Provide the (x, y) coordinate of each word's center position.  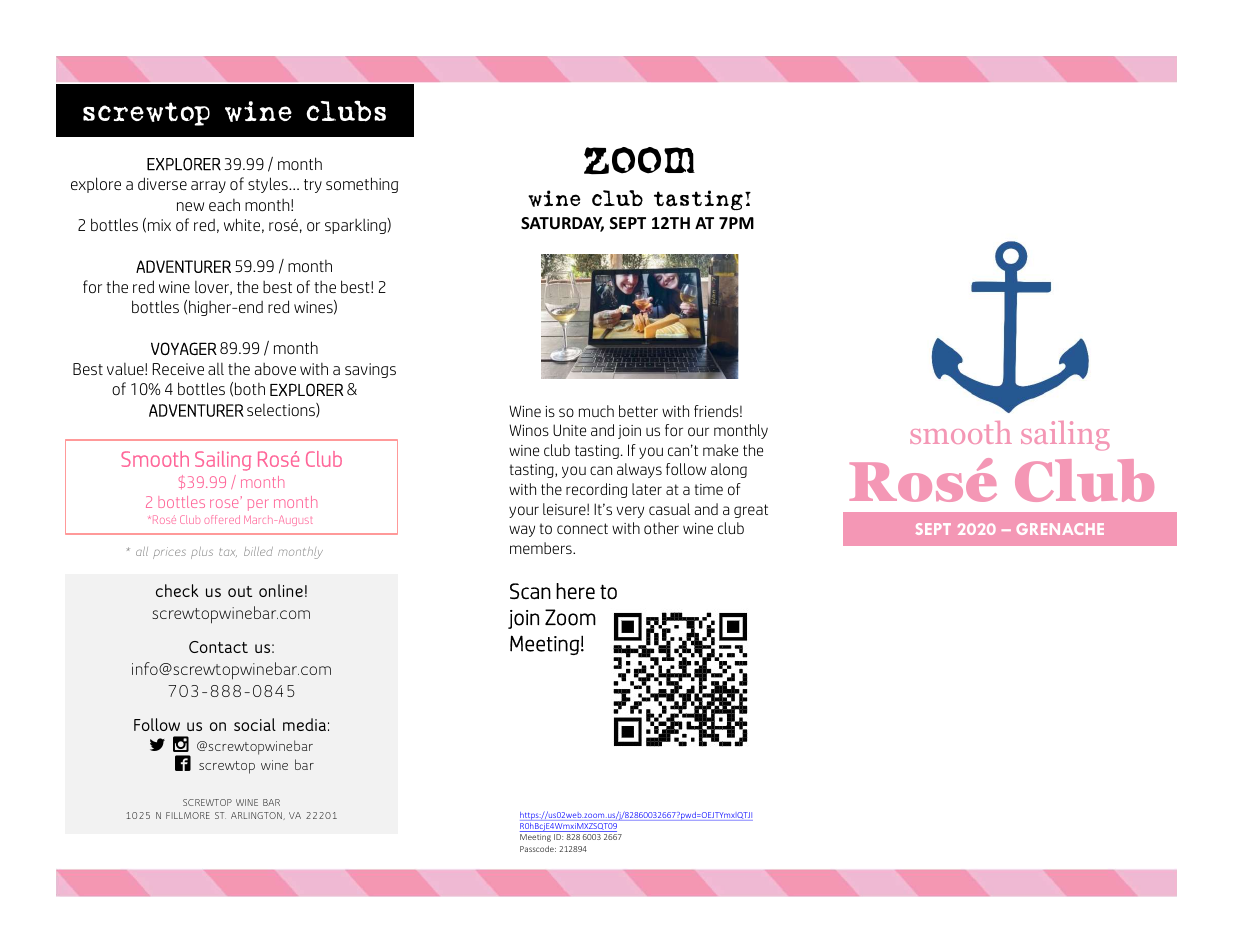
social (255, 724)
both (250, 388)
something (362, 185)
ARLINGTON (257, 816)
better (638, 411)
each (224, 205)
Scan (530, 591)
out (240, 591)
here (575, 591)
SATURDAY (562, 224)
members (542, 548)
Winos (529, 430)
